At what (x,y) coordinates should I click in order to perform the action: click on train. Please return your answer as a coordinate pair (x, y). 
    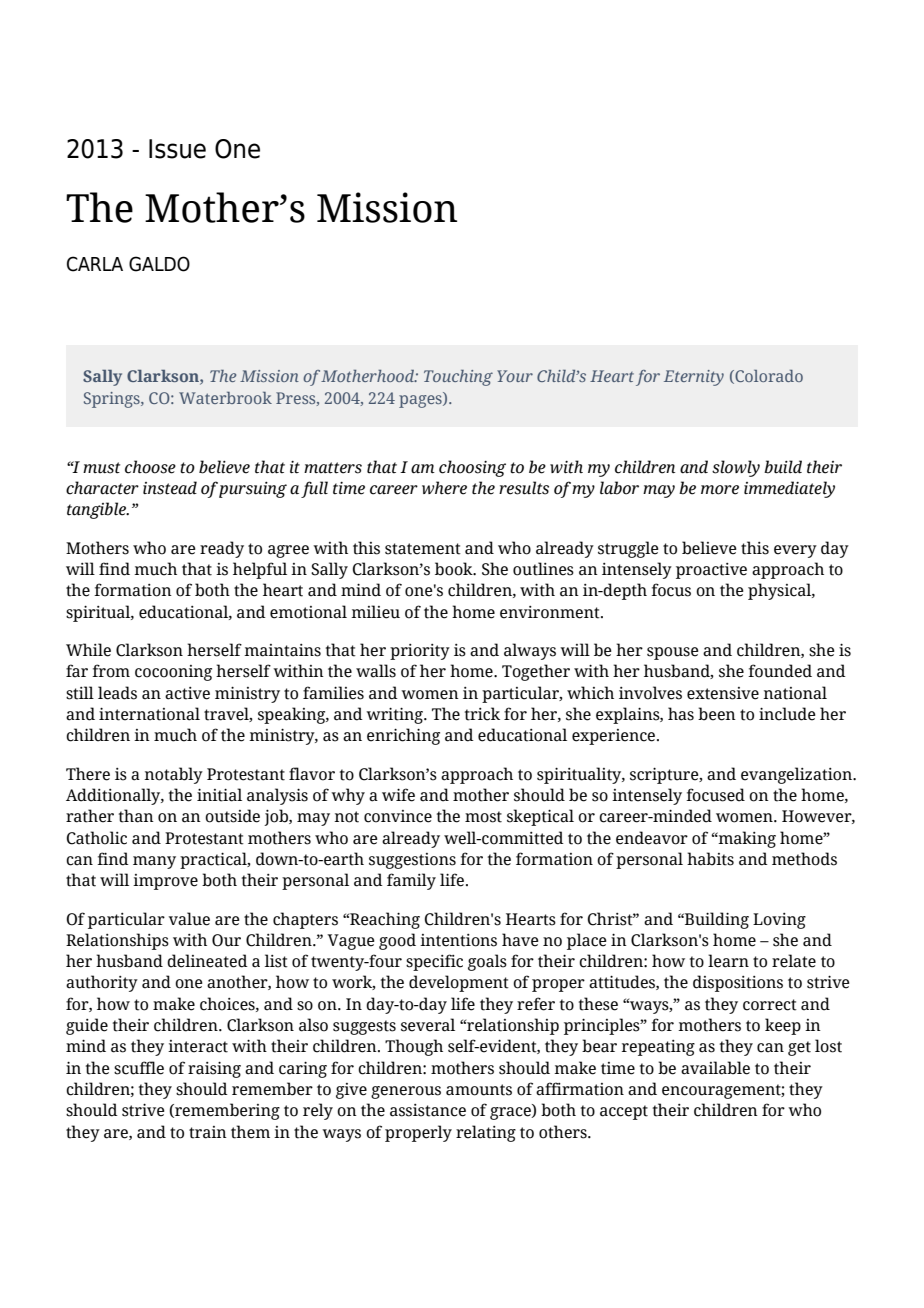
    Looking at the image, I should click on (208, 1132).
